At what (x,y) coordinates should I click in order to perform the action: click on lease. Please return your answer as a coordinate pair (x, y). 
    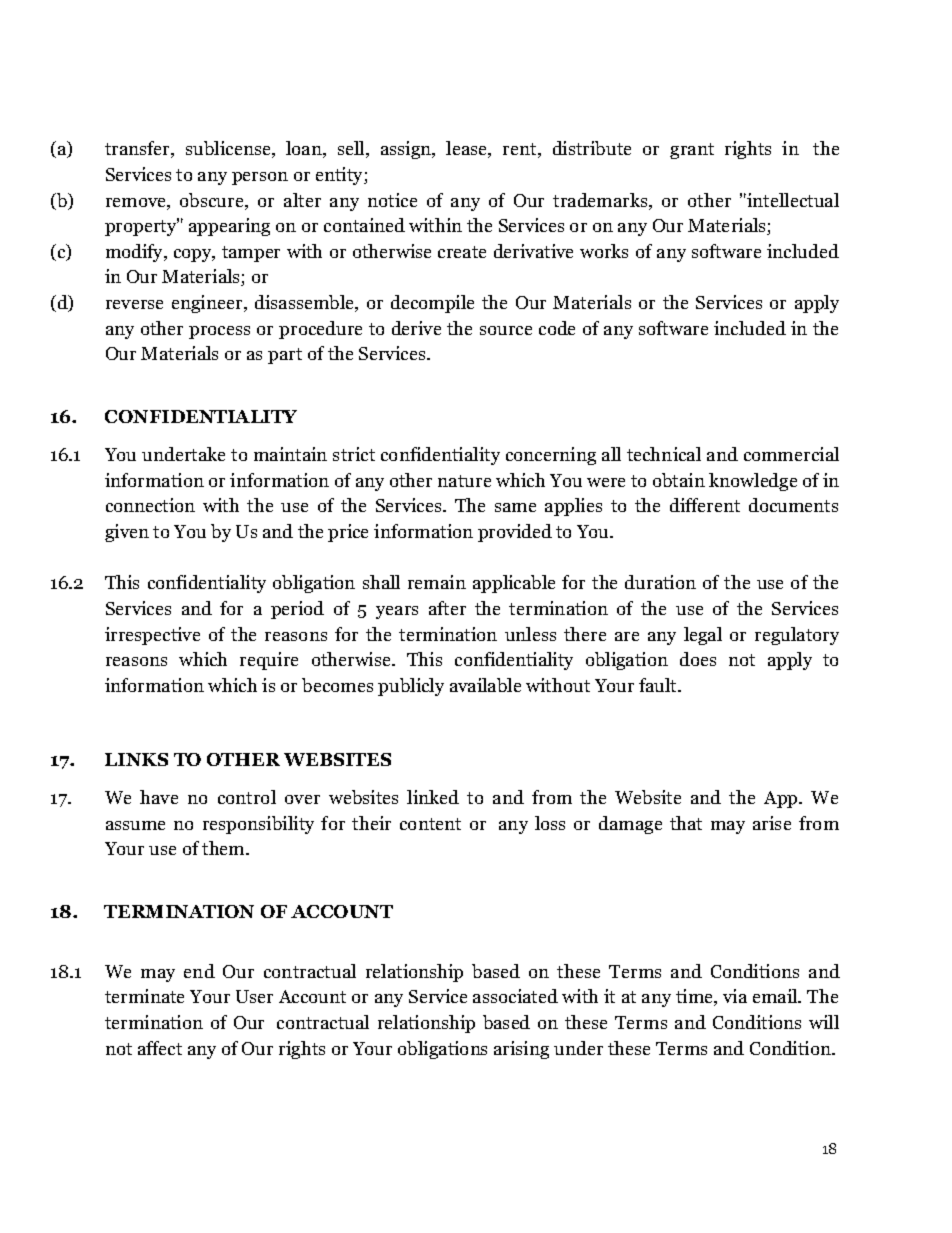
    Looking at the image, I should click on (468, 149).
